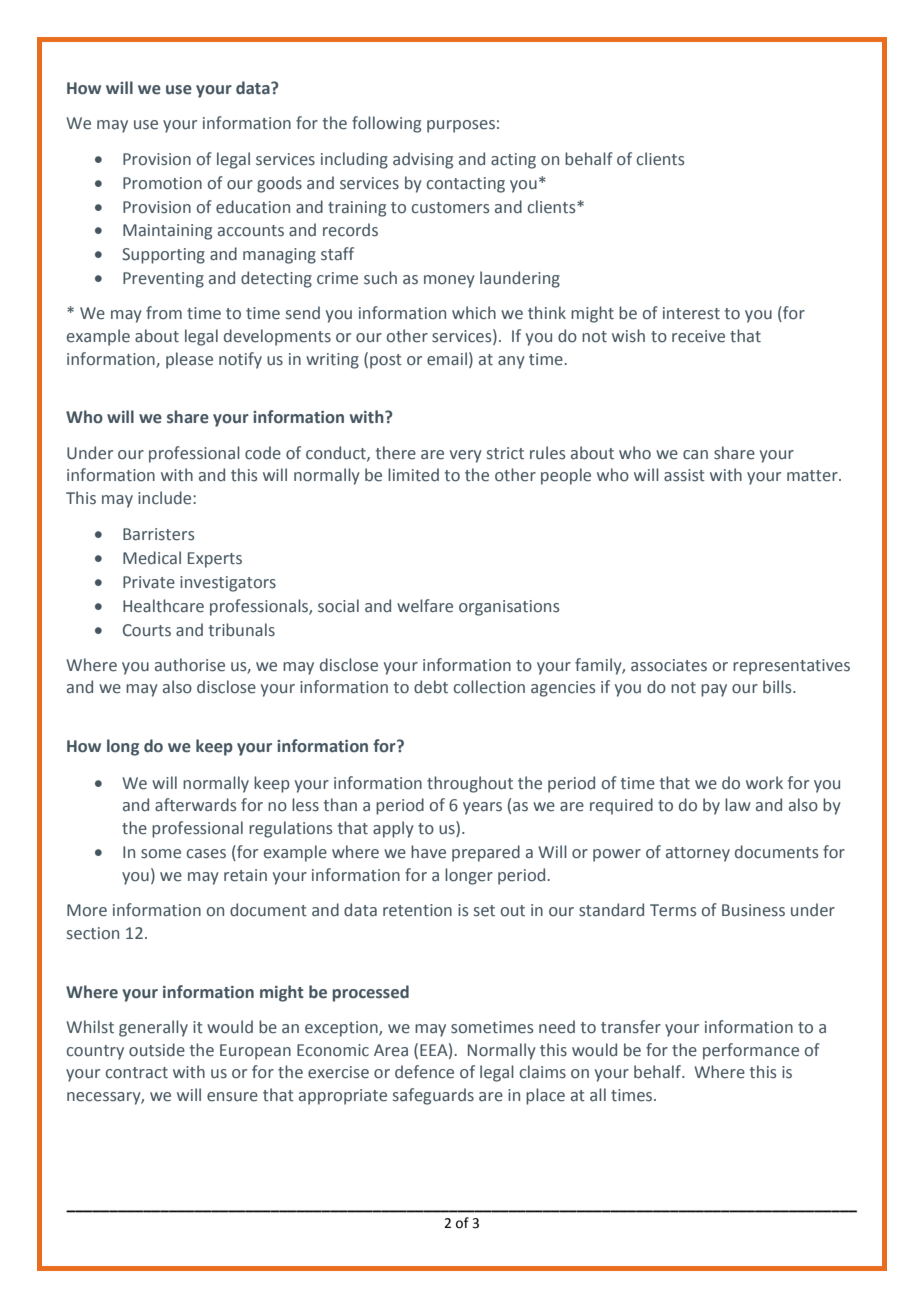 The width and height of the screenshot is (924, 1308). What do you see at coordinates (162, 183) in the screenshot?
I see `Promotion` at bounding box center [162, 183].
